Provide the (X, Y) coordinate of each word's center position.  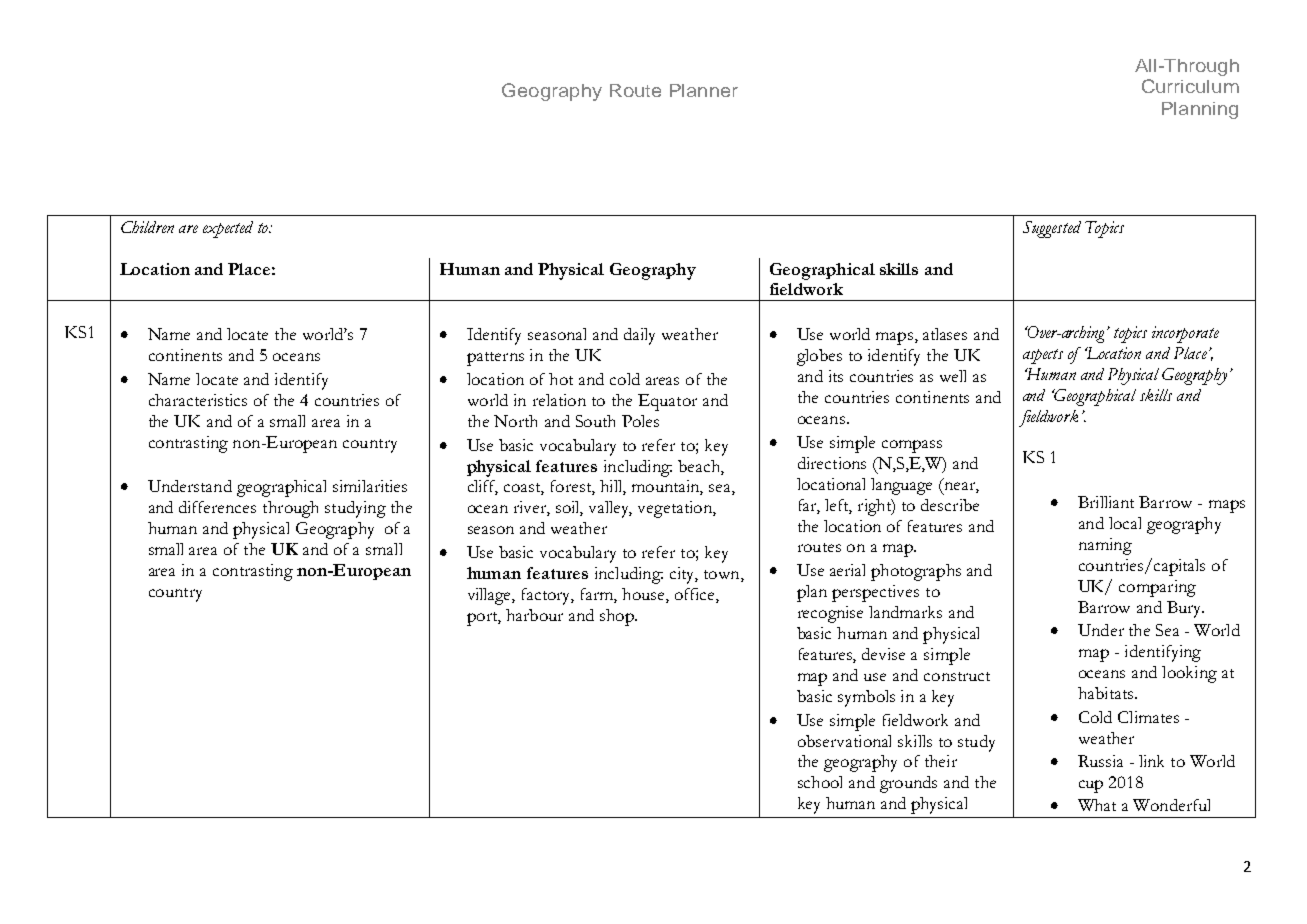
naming (1105, 546)
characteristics (198, 400)
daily (639, 336)
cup (1091, 786)
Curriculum (1190, 86)
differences (217, 507)
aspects (1043, 356)
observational (844, 741)
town (723, 576)
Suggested (1052, 229)
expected (228, 229)
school (820, 782)
